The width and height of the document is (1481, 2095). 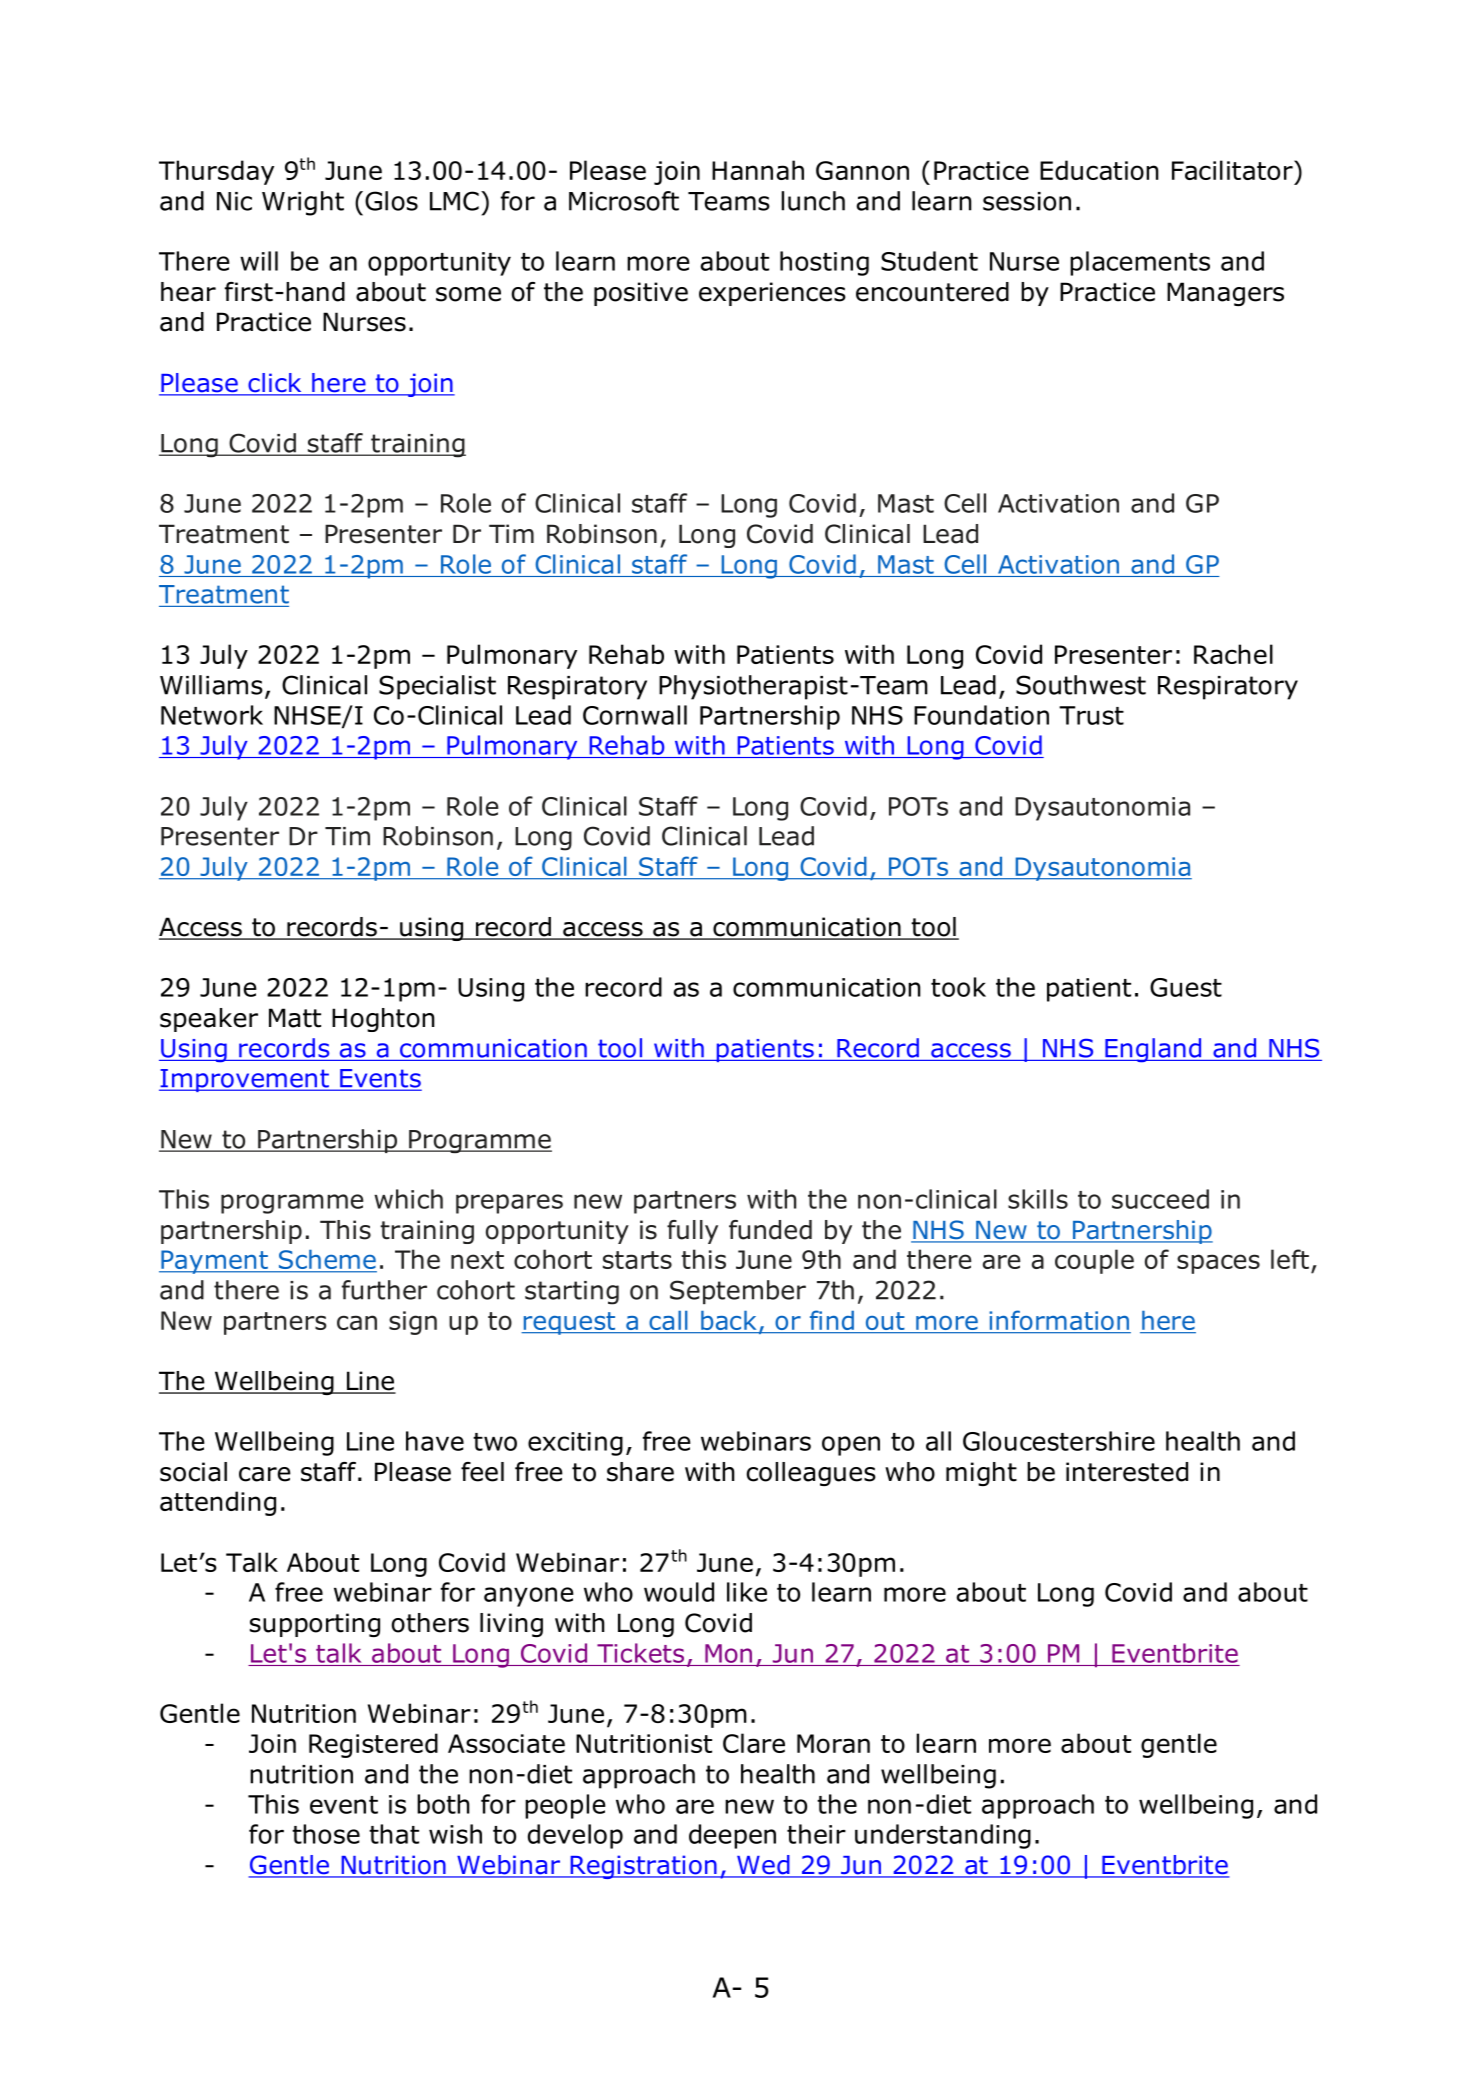 I want to click on Hannah, so click(x=758, y=170).
